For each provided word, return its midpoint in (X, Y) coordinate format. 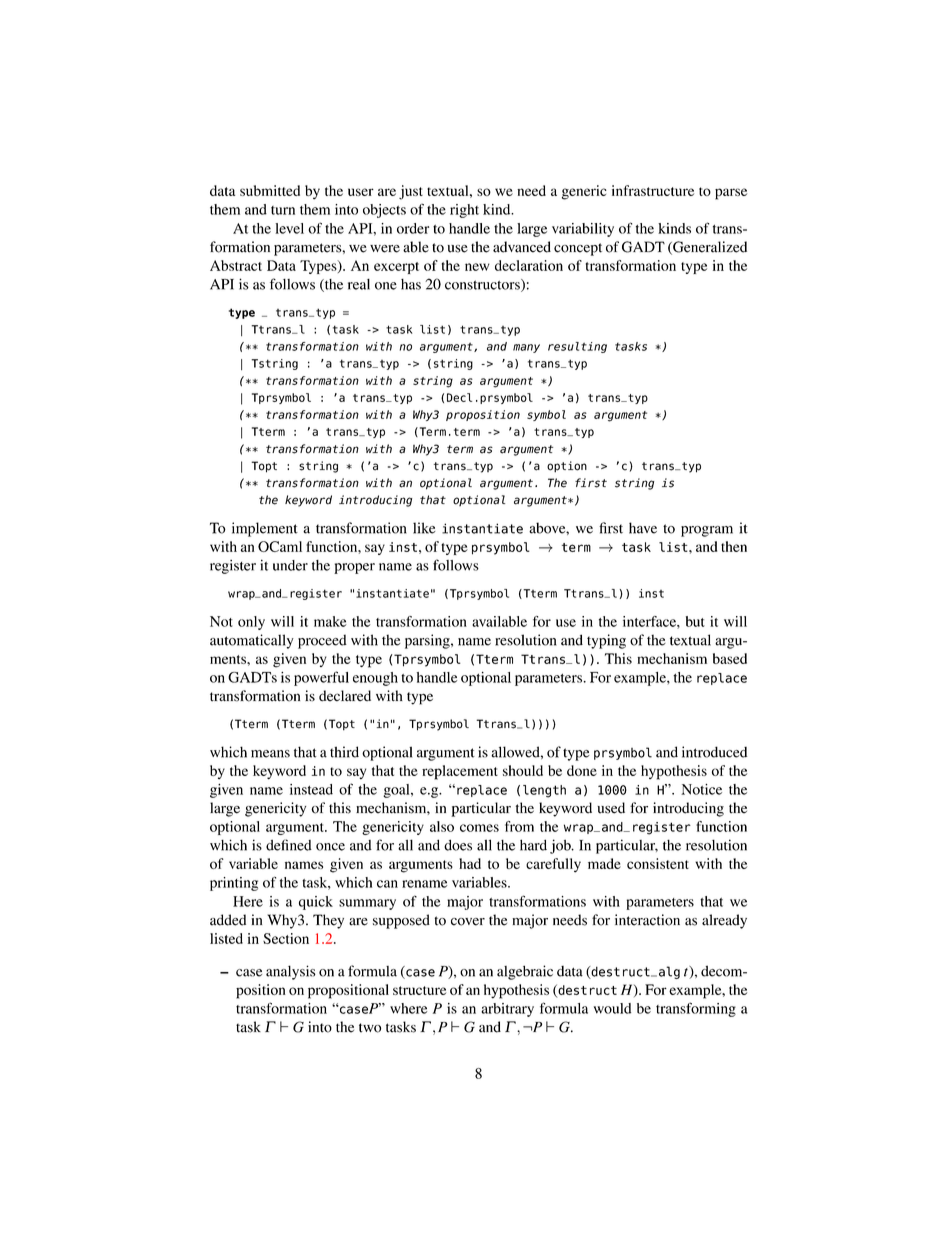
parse (731, 194)
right (464, 211)
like (424, 528)
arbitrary (507, 1010)
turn (283, 210)
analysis (291, 972)
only (251, 623)
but (695, 621)
